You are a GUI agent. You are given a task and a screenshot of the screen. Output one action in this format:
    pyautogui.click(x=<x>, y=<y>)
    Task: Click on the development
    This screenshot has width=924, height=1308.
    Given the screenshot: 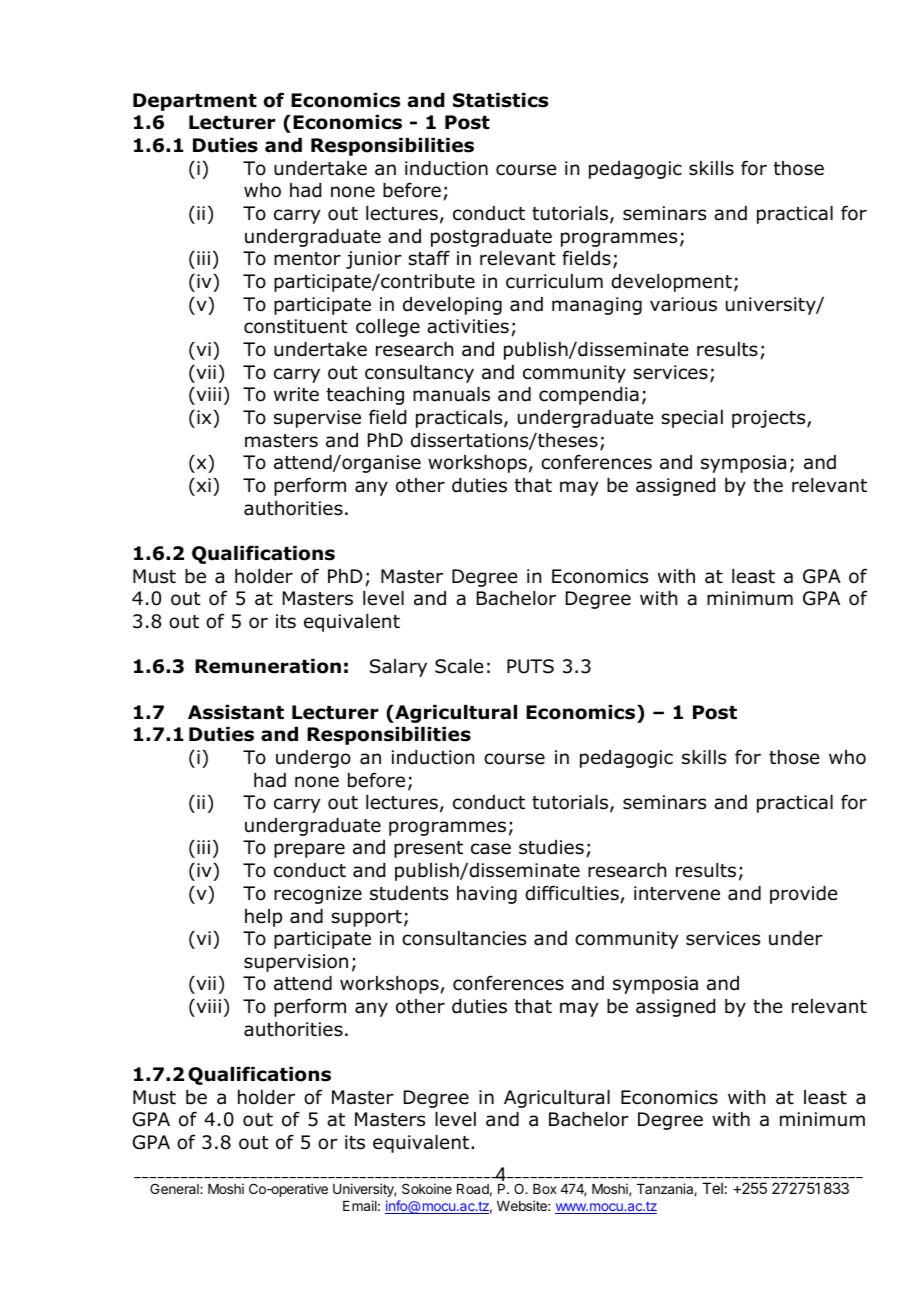 What is the action you would take?
    pyautogui.click(x=671, y=283)
